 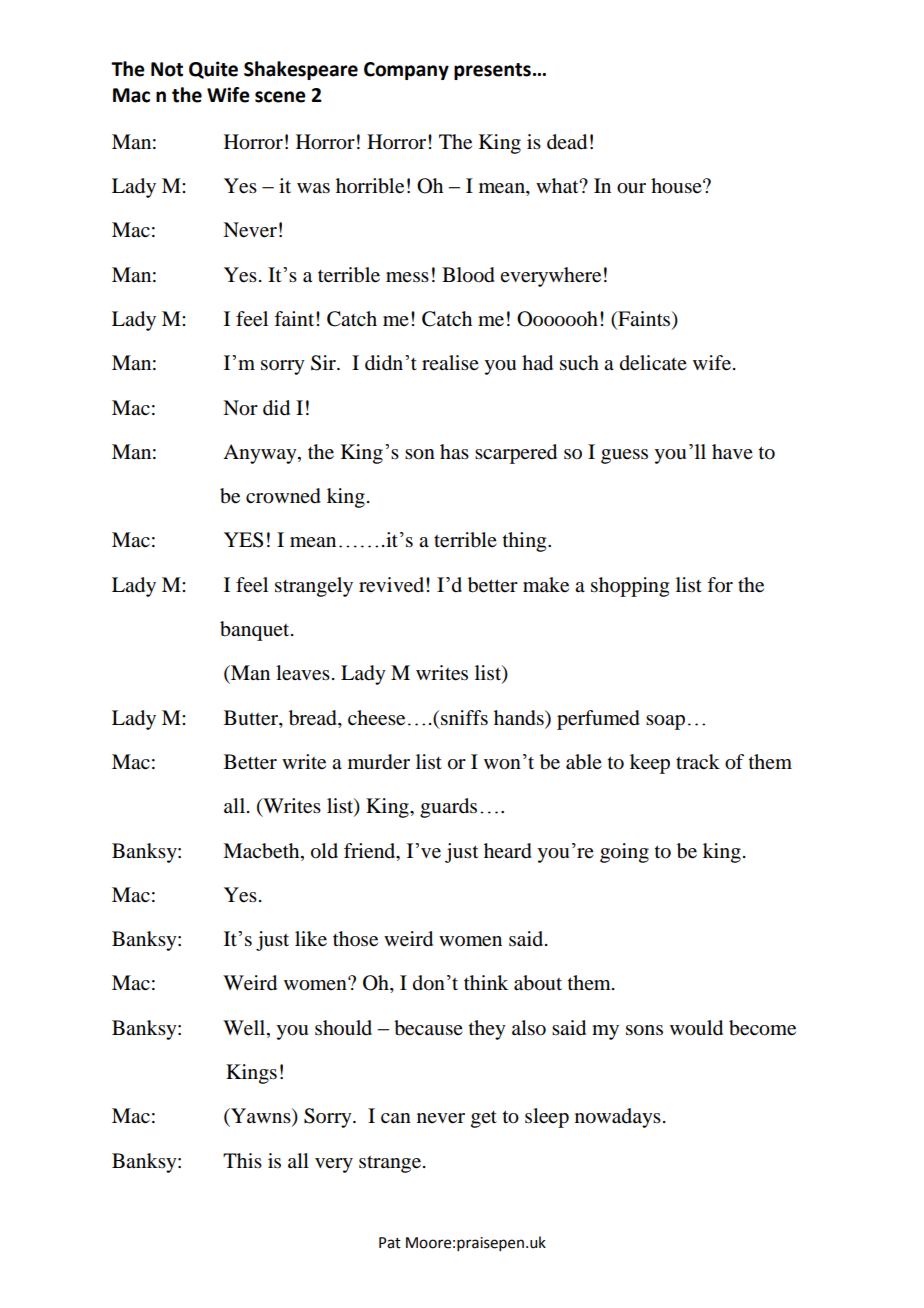 I want to click on going, so click(x=624, y=853).
